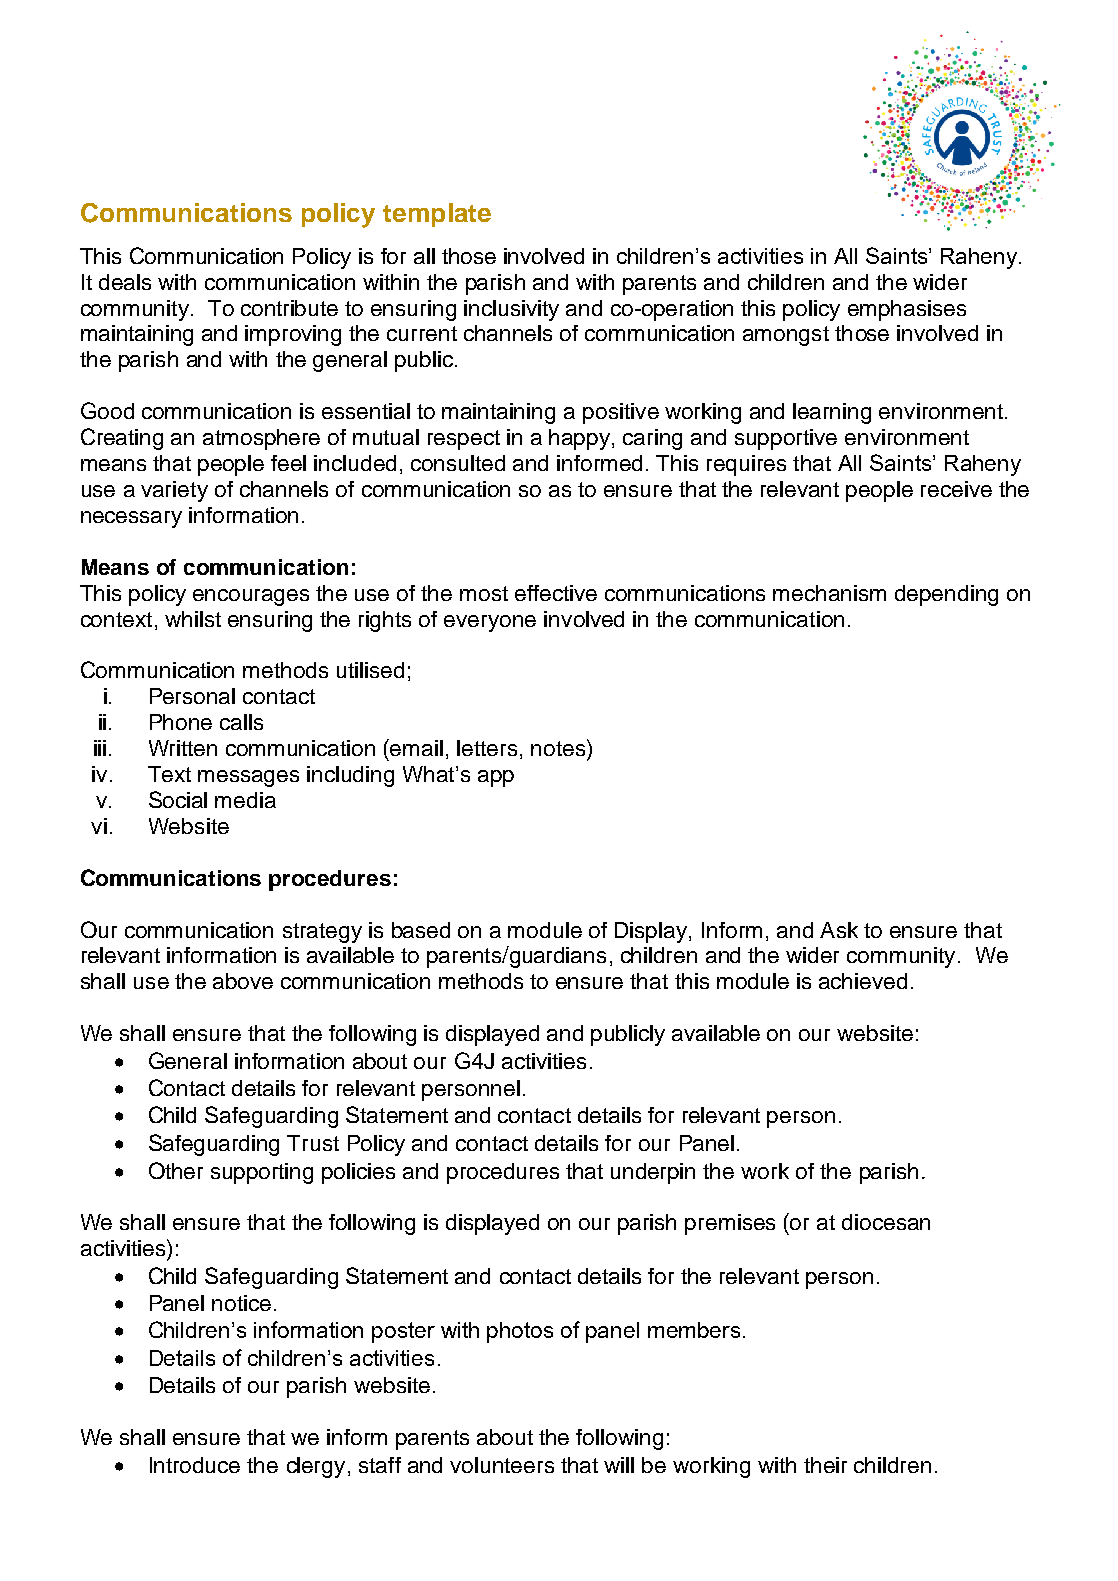 This page has width=1118, height=1581. What do you see at coordinates (558, 748) in the page?
I see `notes` at bounding box center [558, 748].
